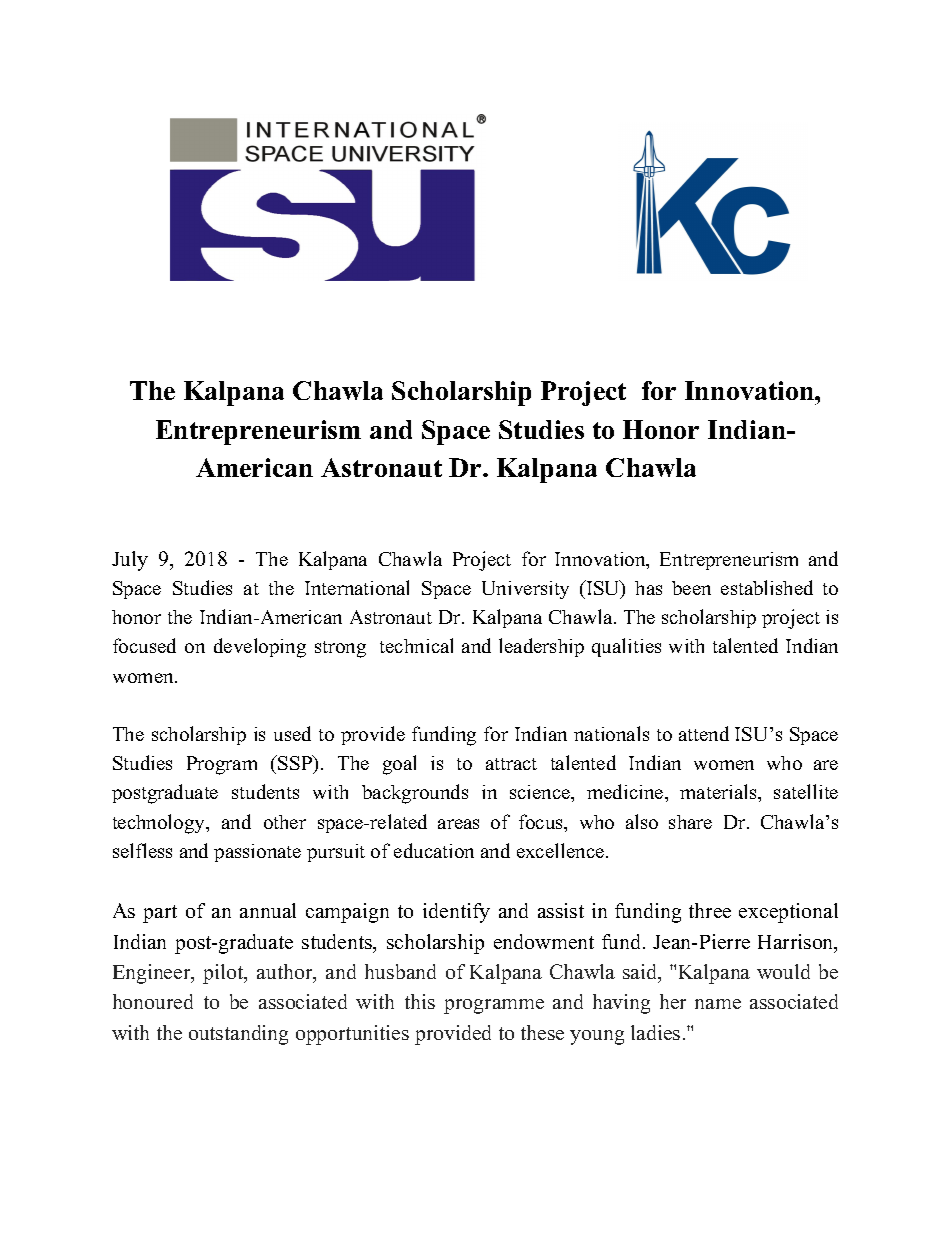 The height and width of the page is (1233, 952). What do you see at coordinates (434, 850) in the page?
I see `education` at bounding box center [434, 850].
